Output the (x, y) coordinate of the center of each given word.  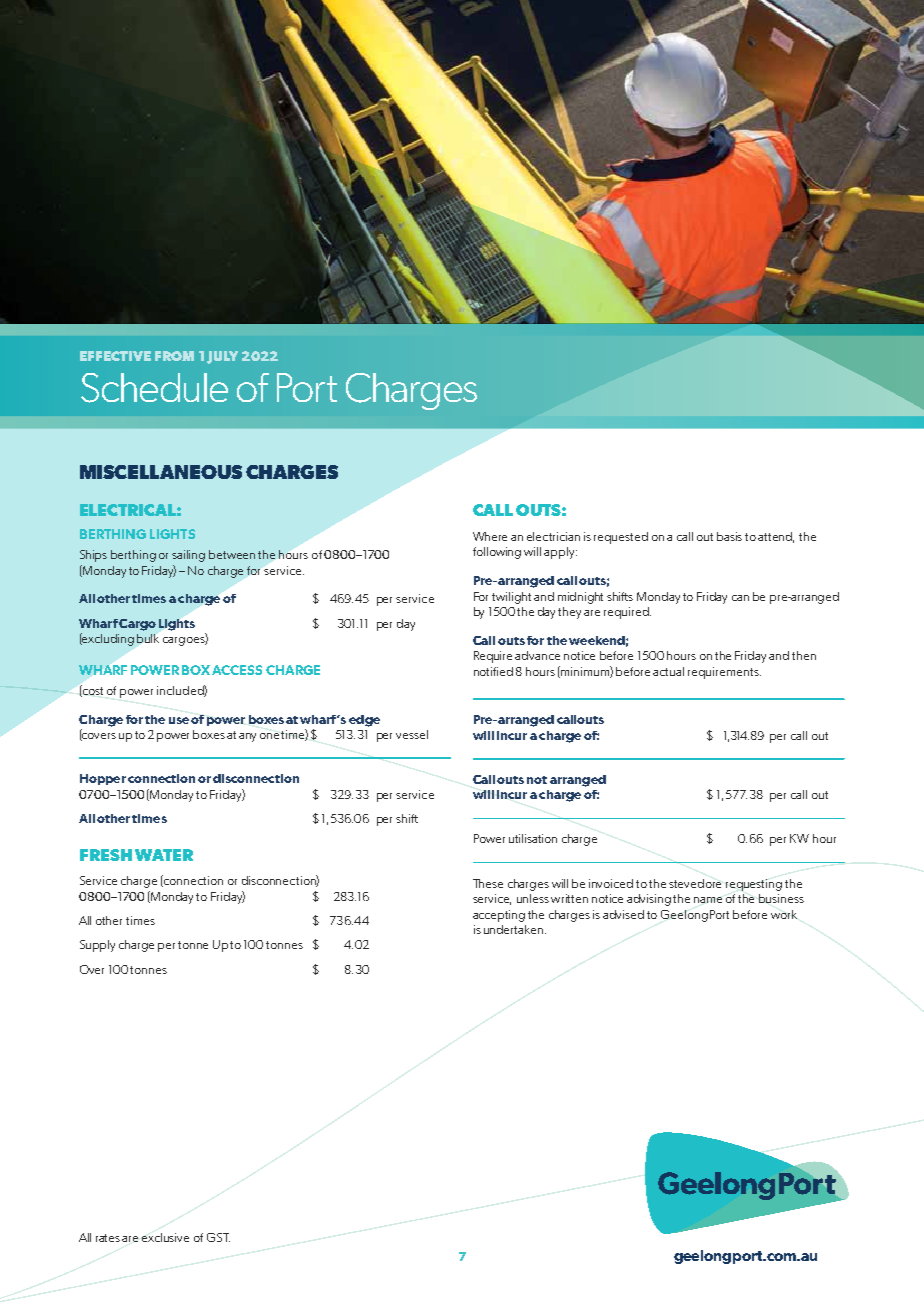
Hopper (103, 779)
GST (218, 1237)
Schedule (154, 388)
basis (729, 536)
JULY (222, 357)
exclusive (165, 1237)
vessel (412, 734)
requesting (754, 885)
